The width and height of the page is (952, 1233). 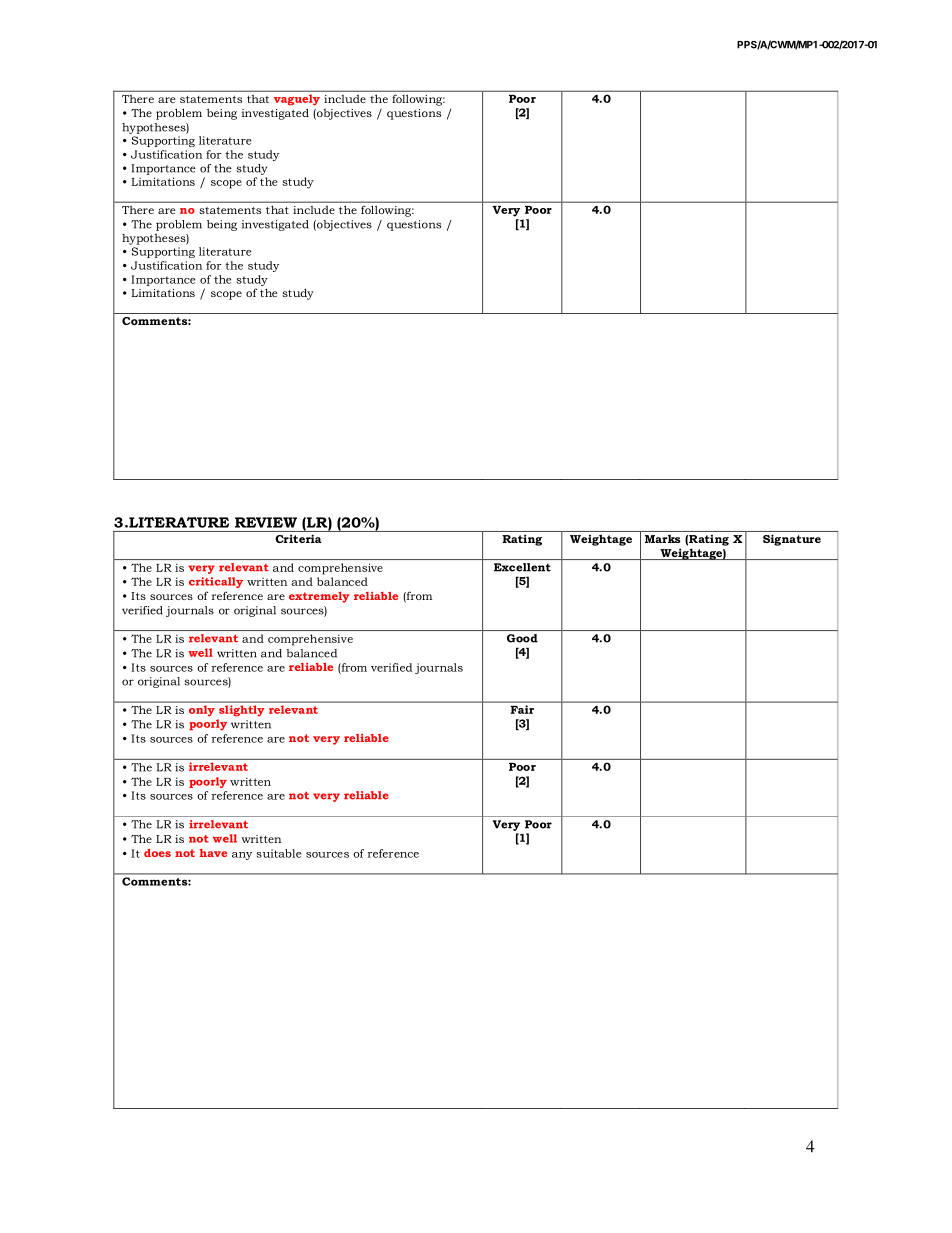 What do you see at coordinates (213, 853) in the page?
I see `have` at bounding box center [213, 853].
